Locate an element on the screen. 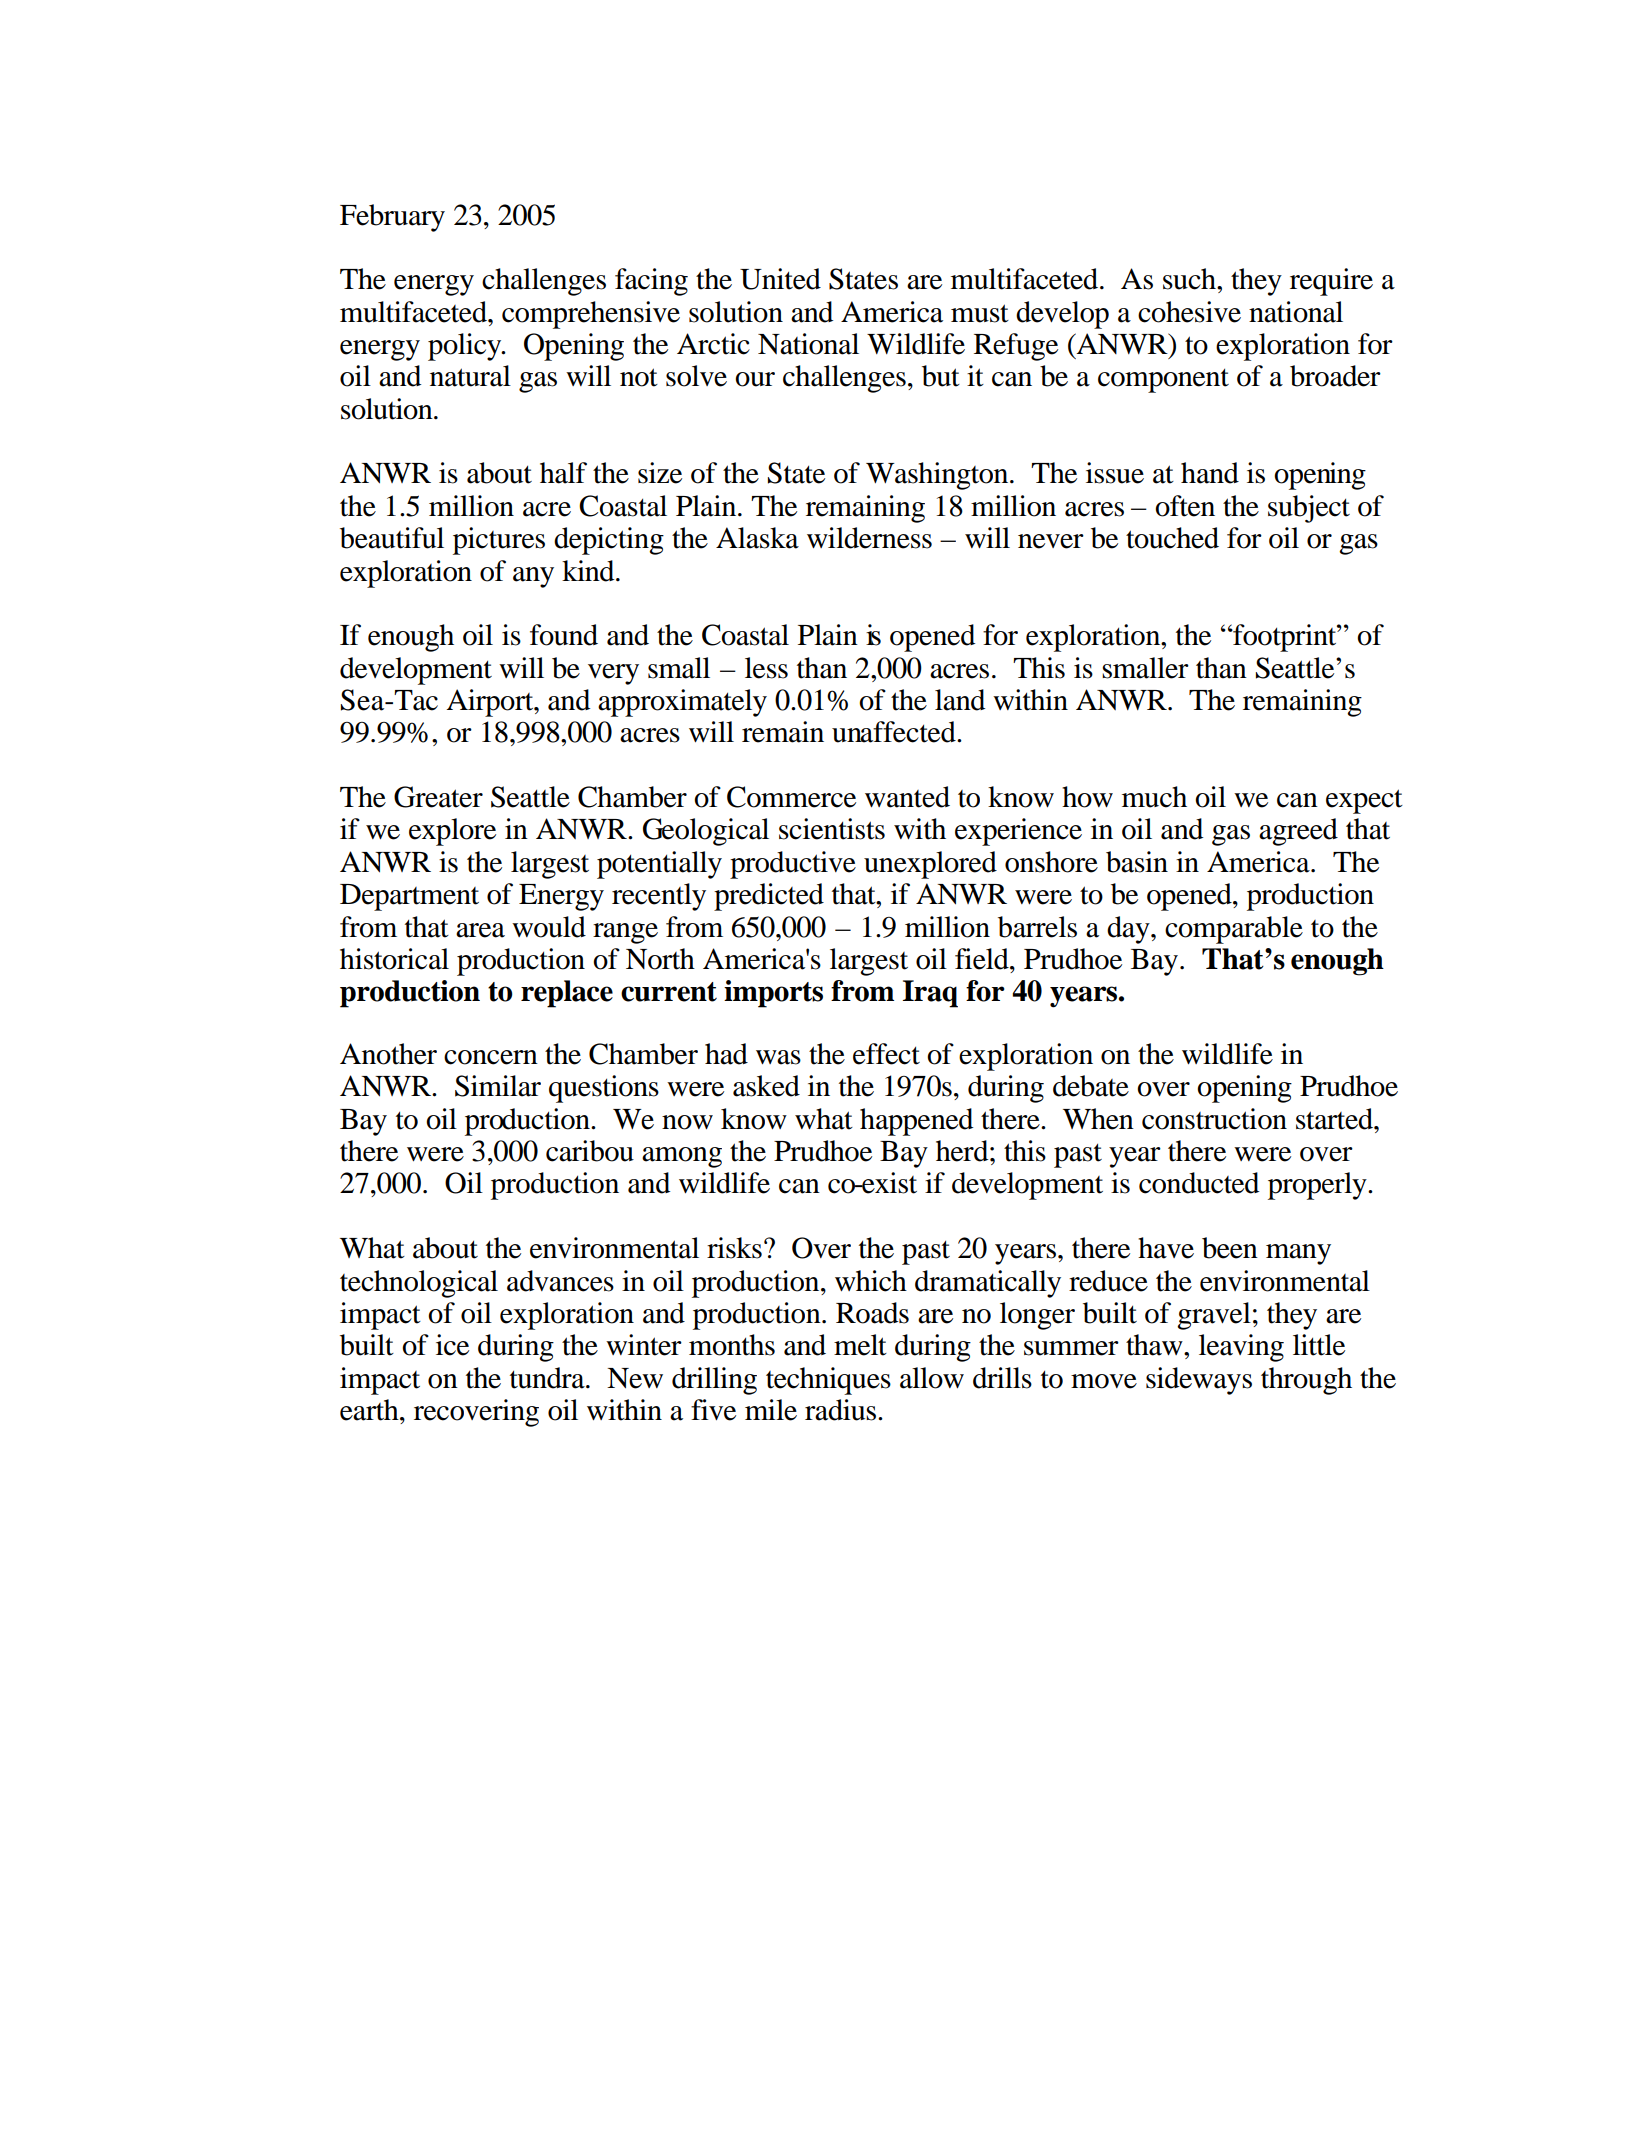  replace is located at coordinates (567, 994).
